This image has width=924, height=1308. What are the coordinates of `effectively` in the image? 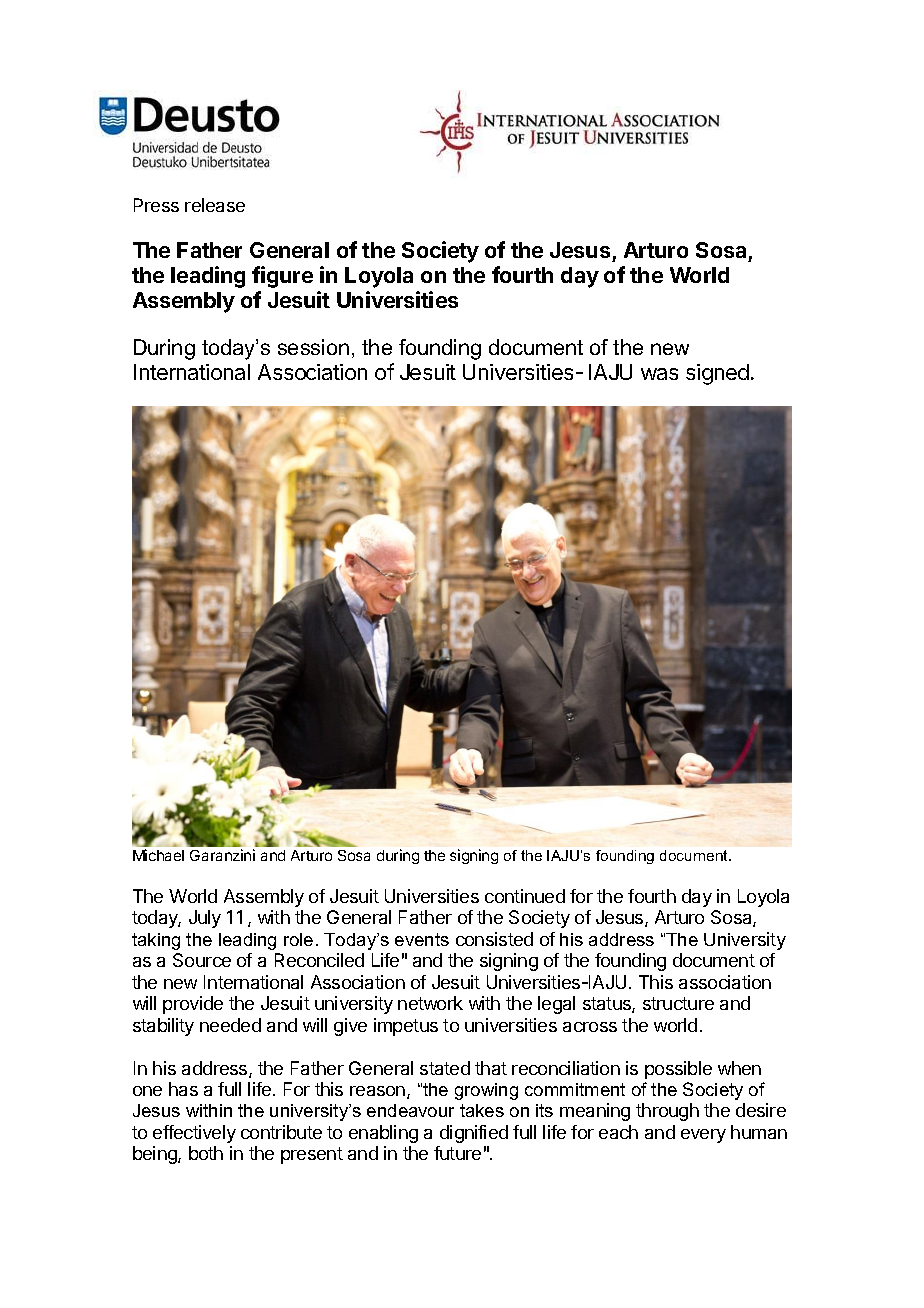 It's located at (194, 1134).
